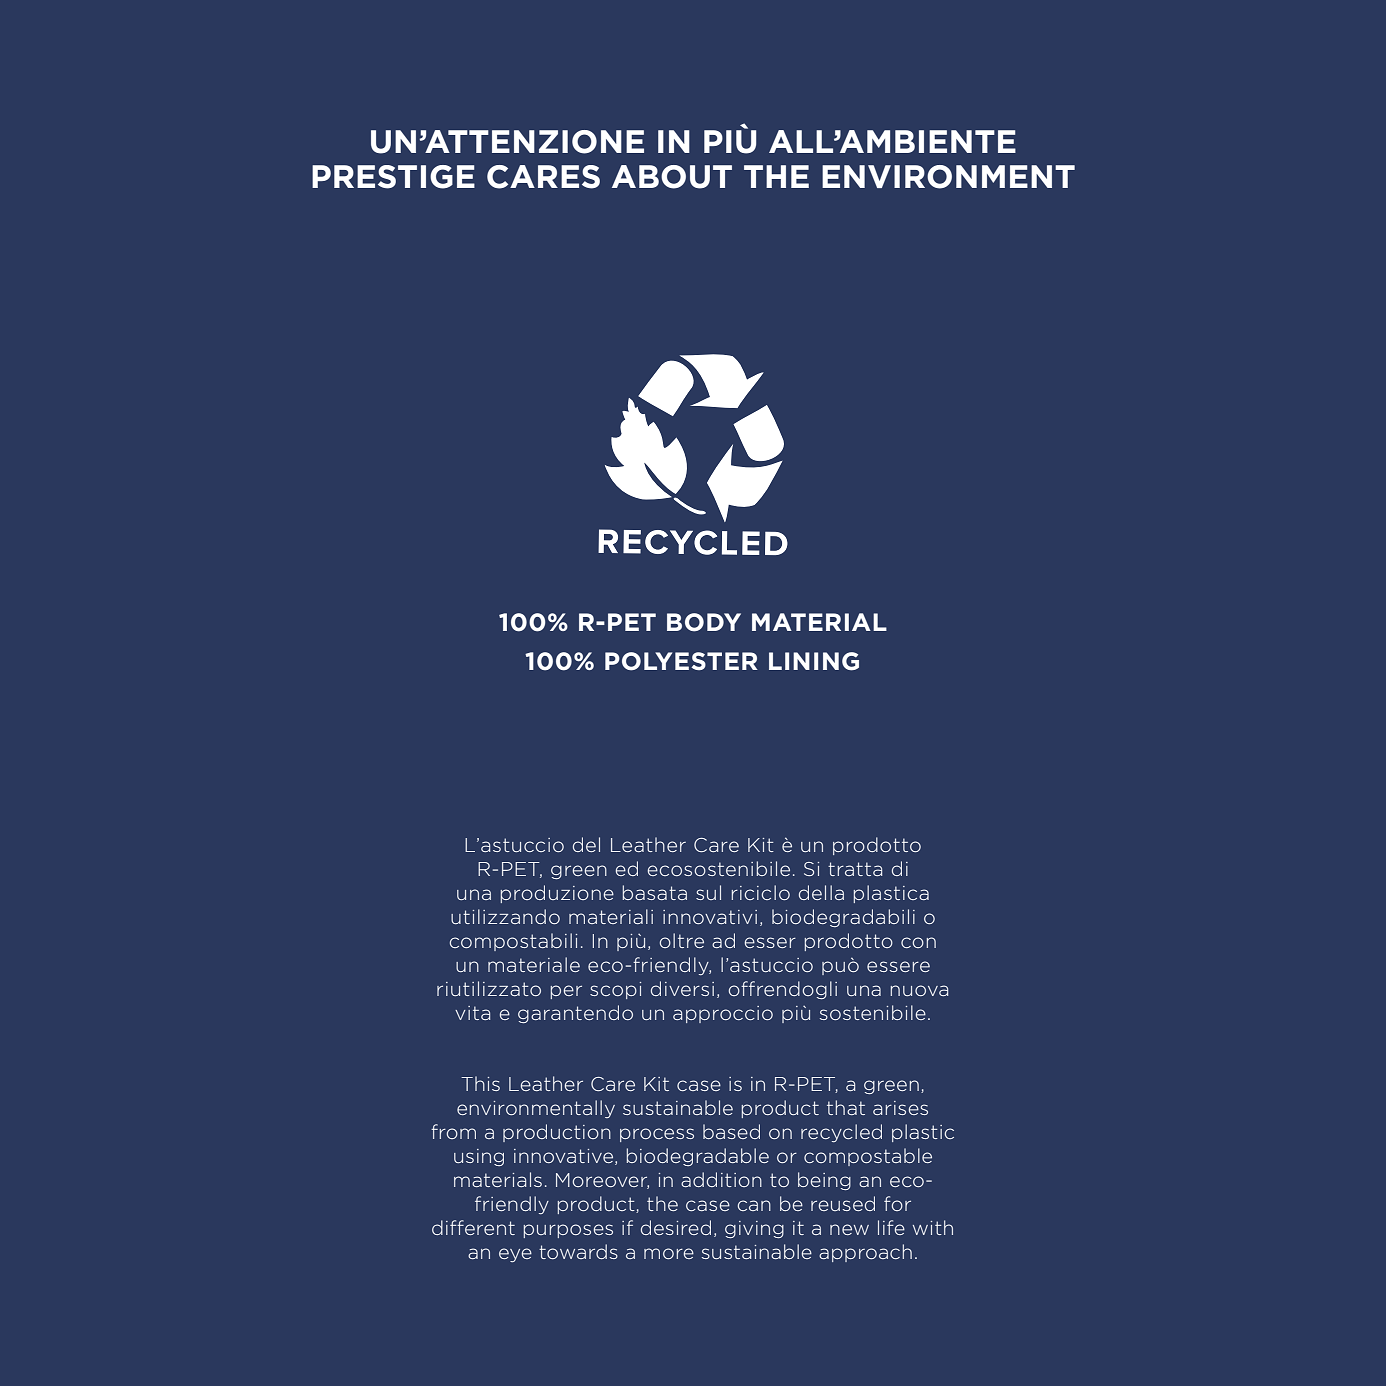  I want to click on BODY, so click(704, 622).
